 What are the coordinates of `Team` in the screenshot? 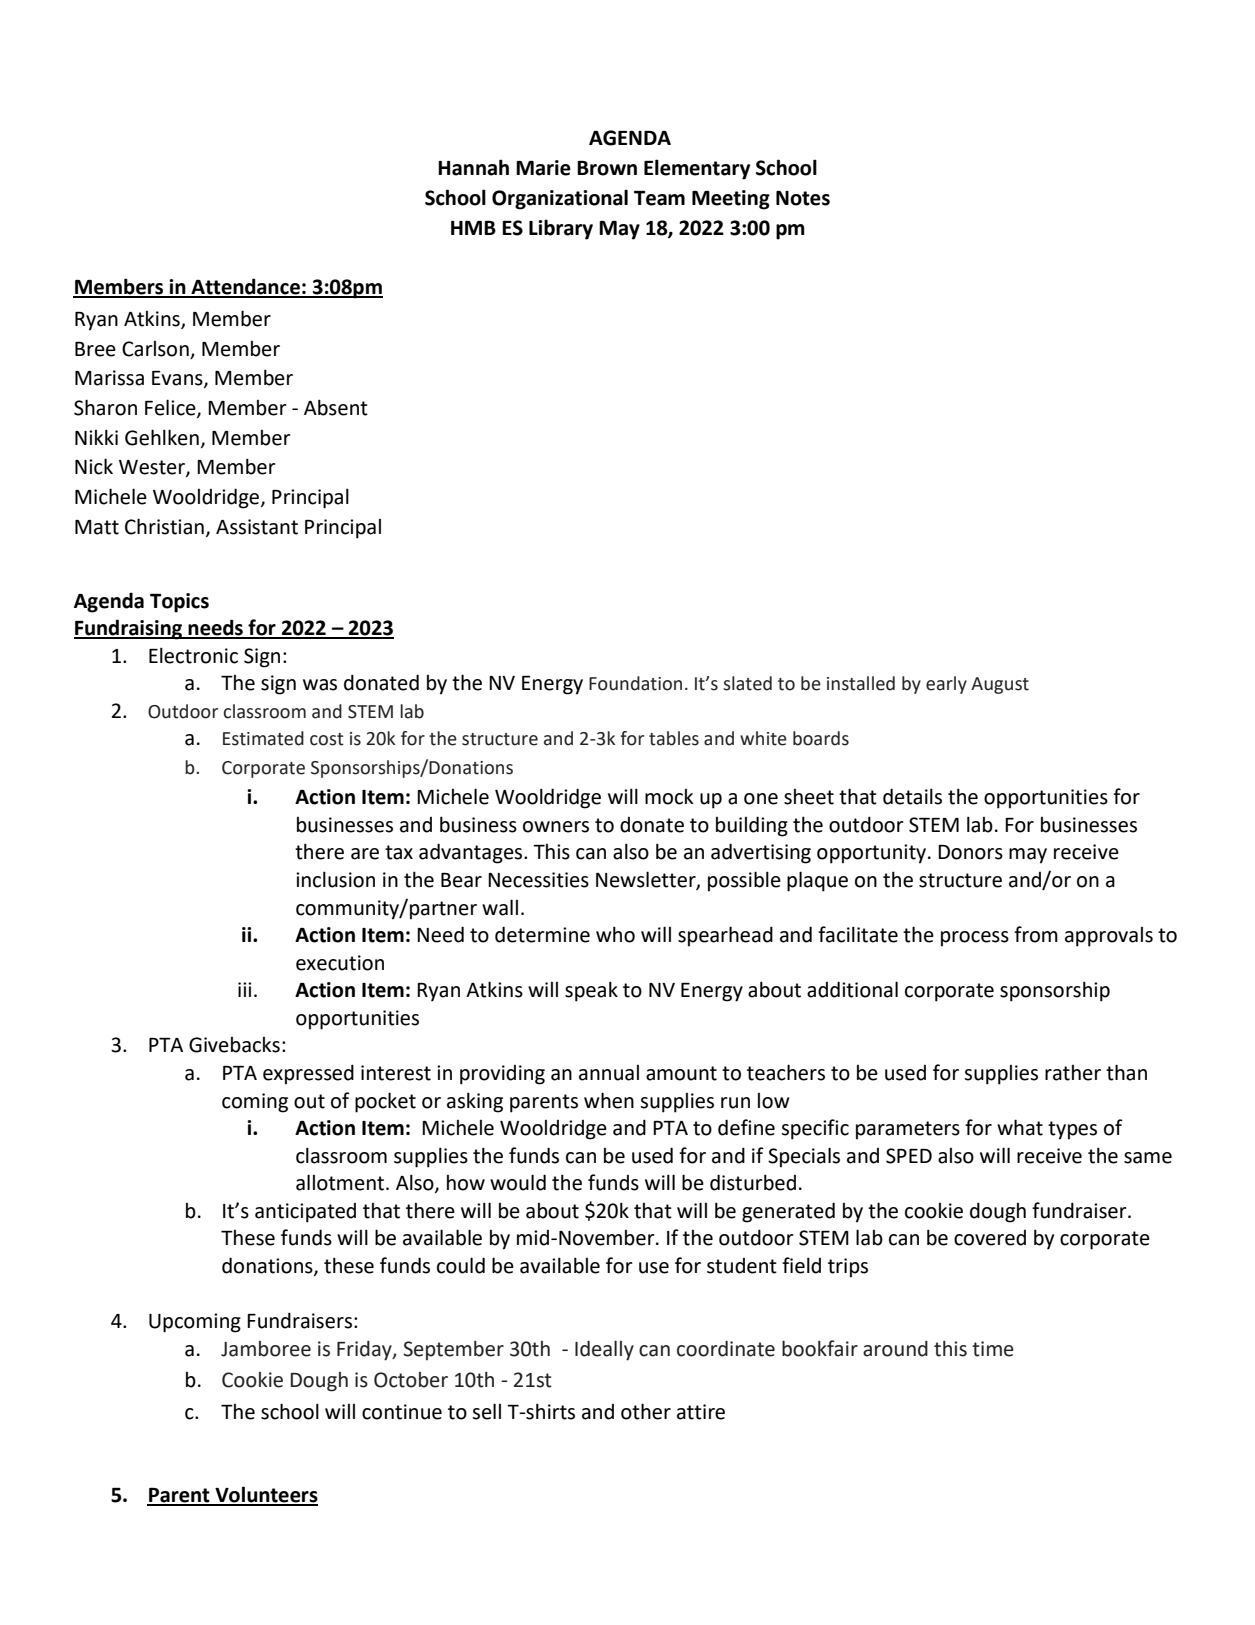 It's located at (659, 198).
